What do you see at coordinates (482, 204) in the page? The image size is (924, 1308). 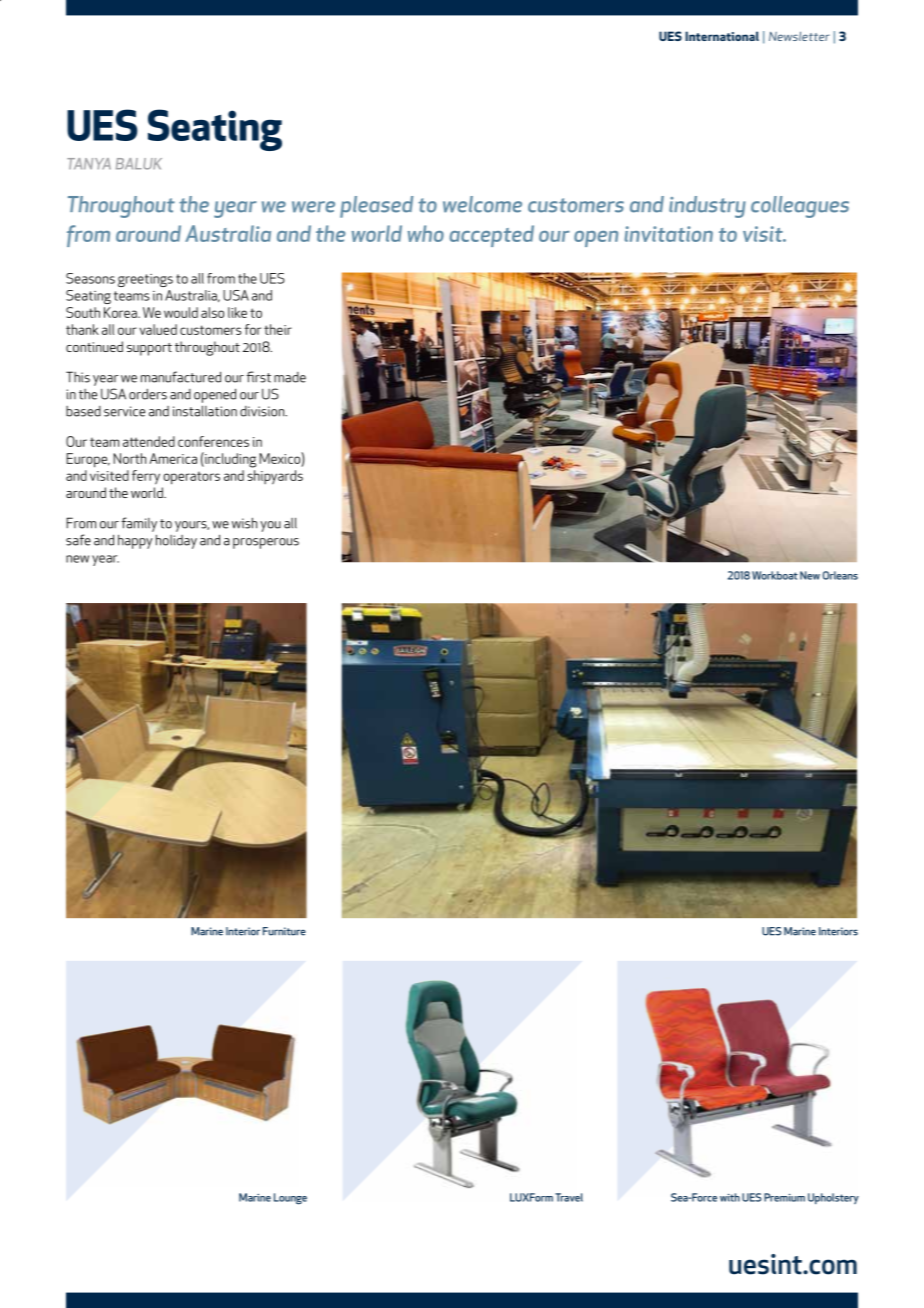 I see `welcome` at bounding box center [482, 204].
